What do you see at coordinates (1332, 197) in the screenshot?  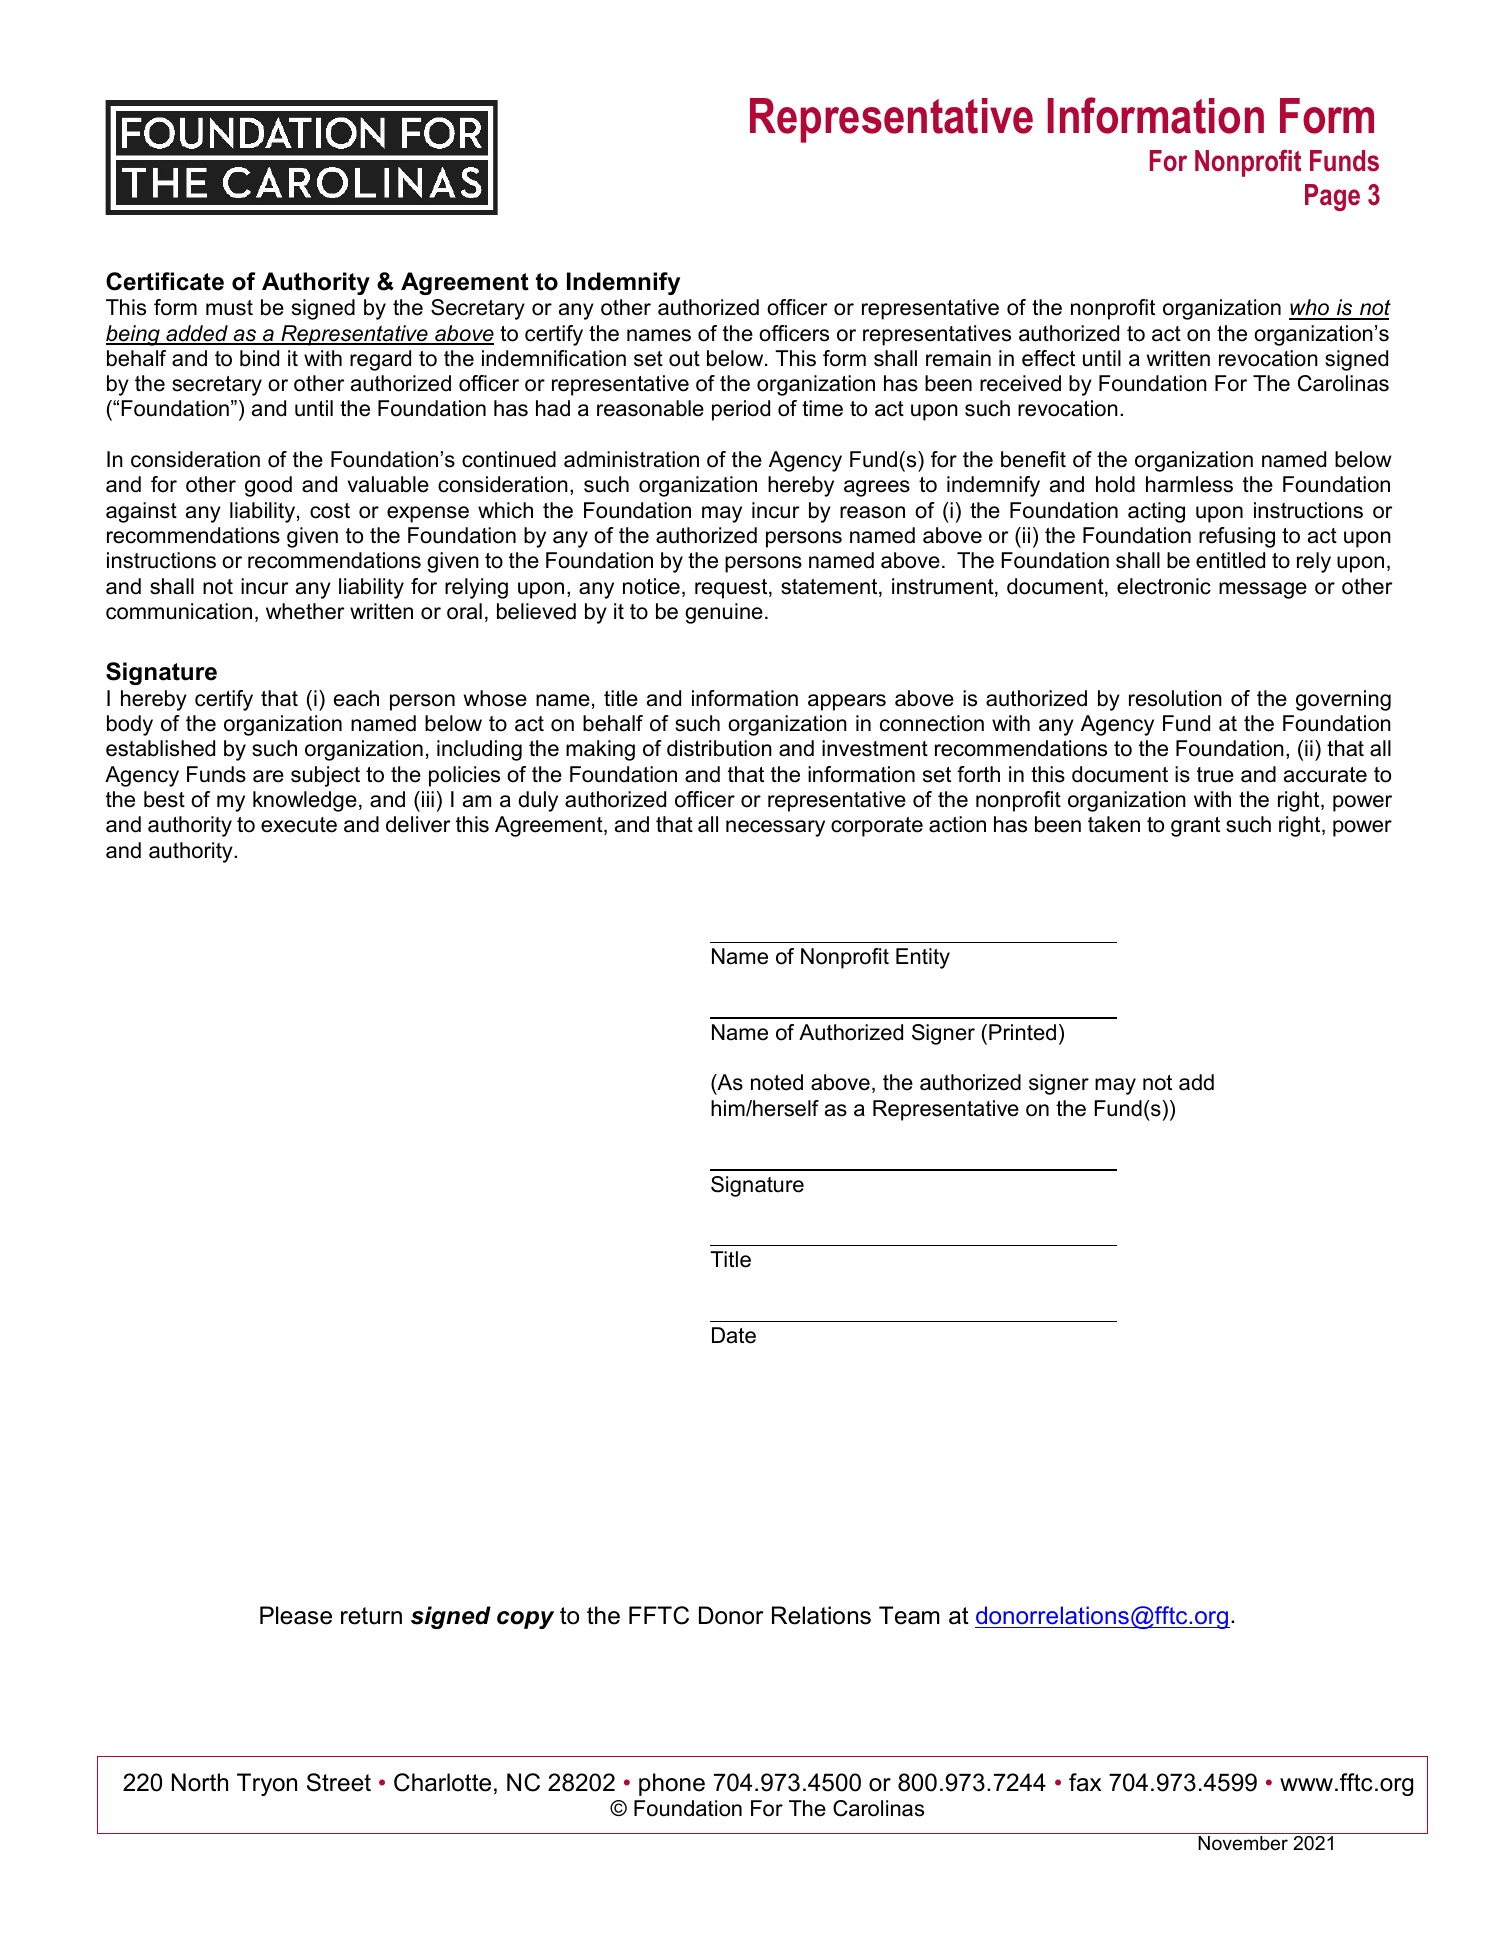 I see `Page` at bounding box center [1332, 197].
